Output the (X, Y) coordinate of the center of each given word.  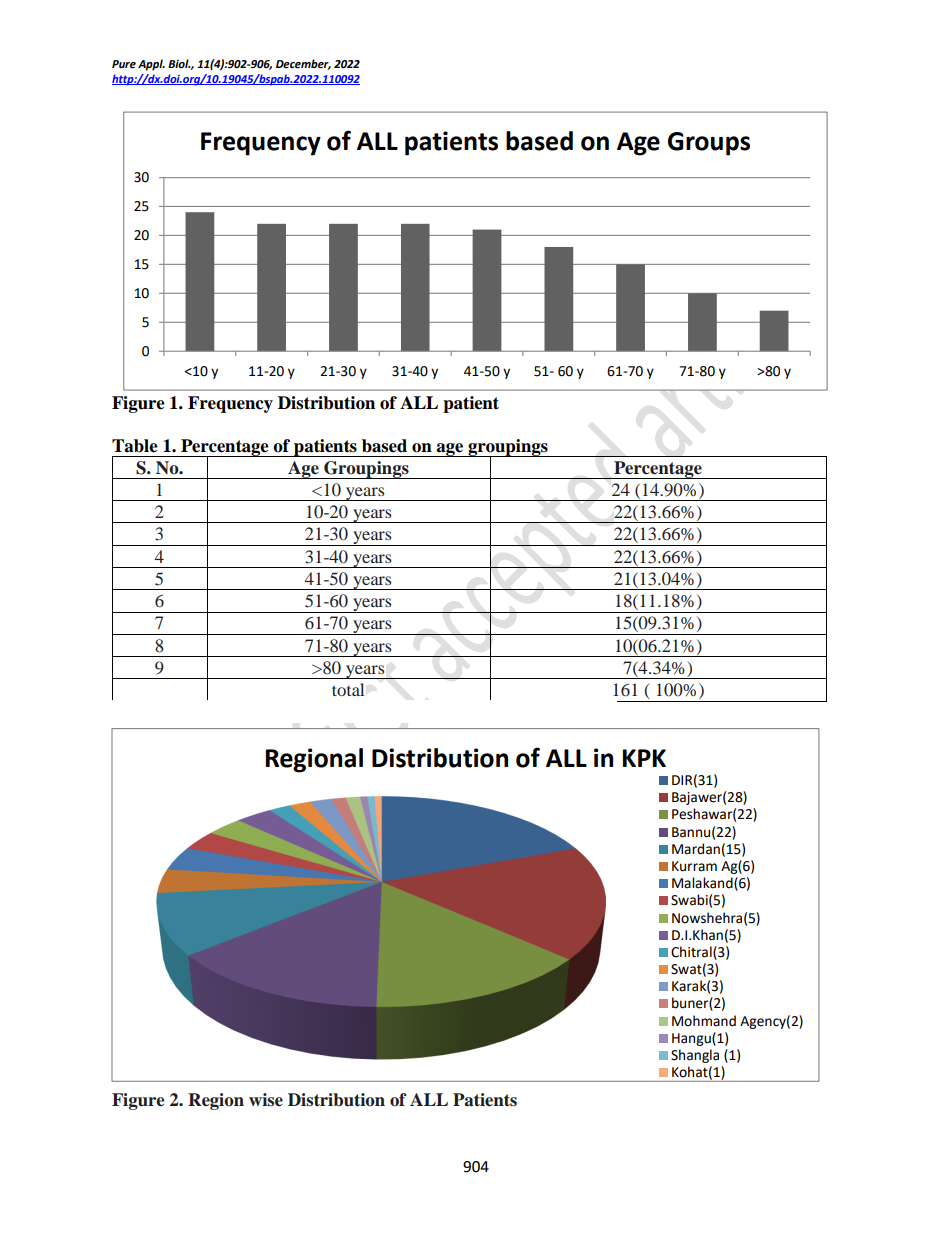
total (348, 689)
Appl (151, 65)
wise (266, 1099)
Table (135, 446)
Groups (709, 144)
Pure (124, 64)
